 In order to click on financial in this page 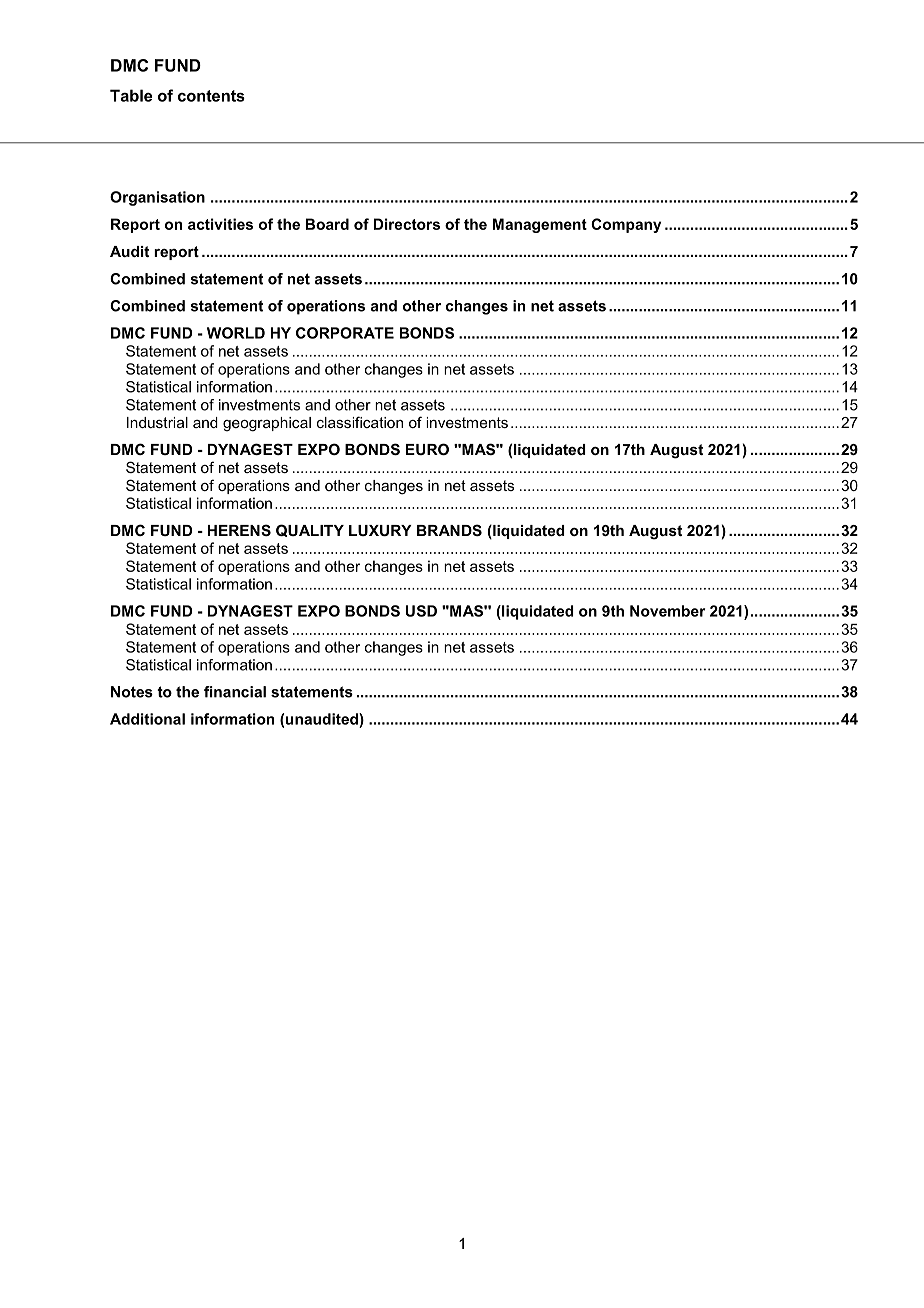, I will do `click(235, 692)`.
